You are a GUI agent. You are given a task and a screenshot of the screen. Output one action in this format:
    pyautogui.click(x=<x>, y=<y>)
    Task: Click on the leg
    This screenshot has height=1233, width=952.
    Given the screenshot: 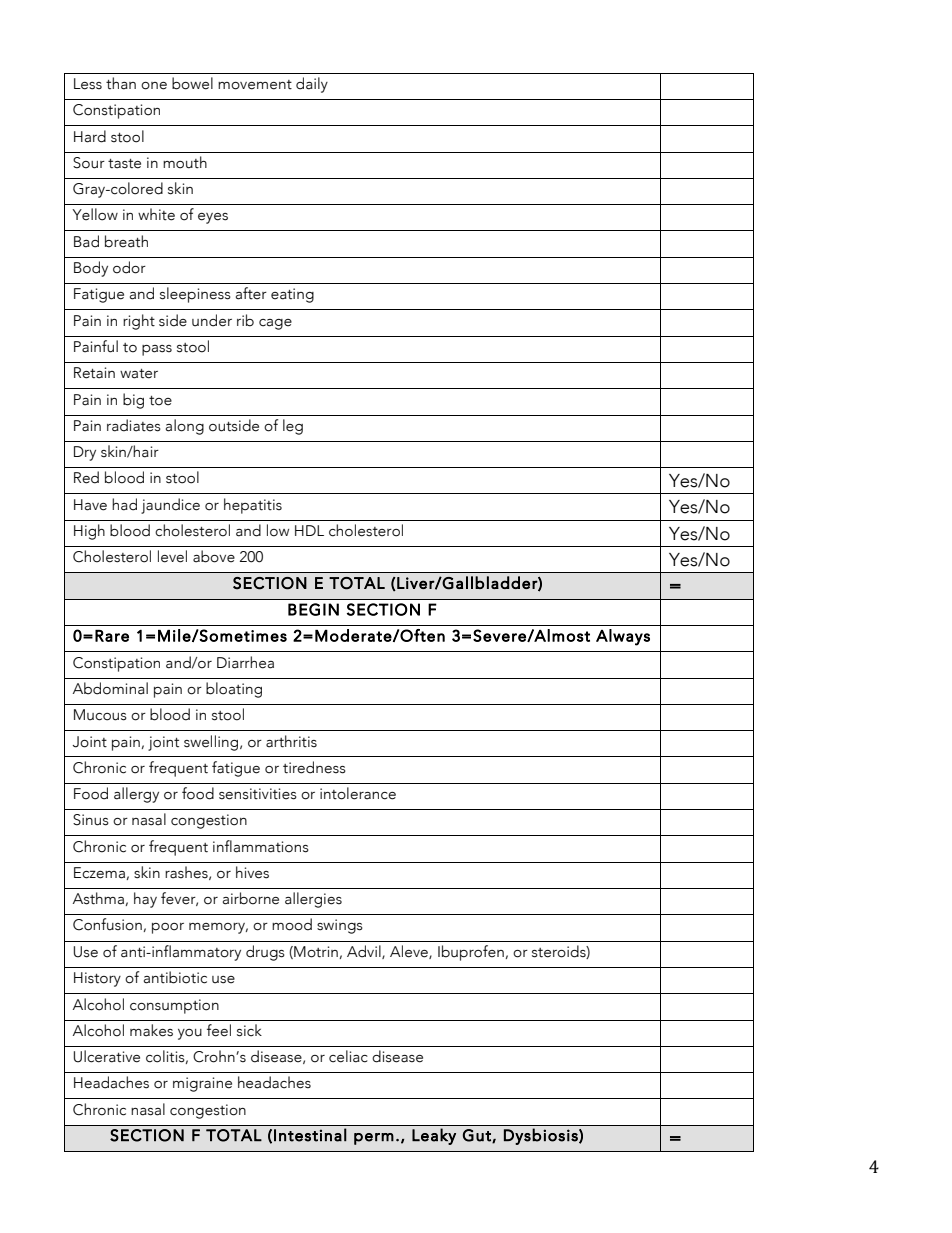 What is the action you would take?
    pyautogui.click(x=293, y=427)
